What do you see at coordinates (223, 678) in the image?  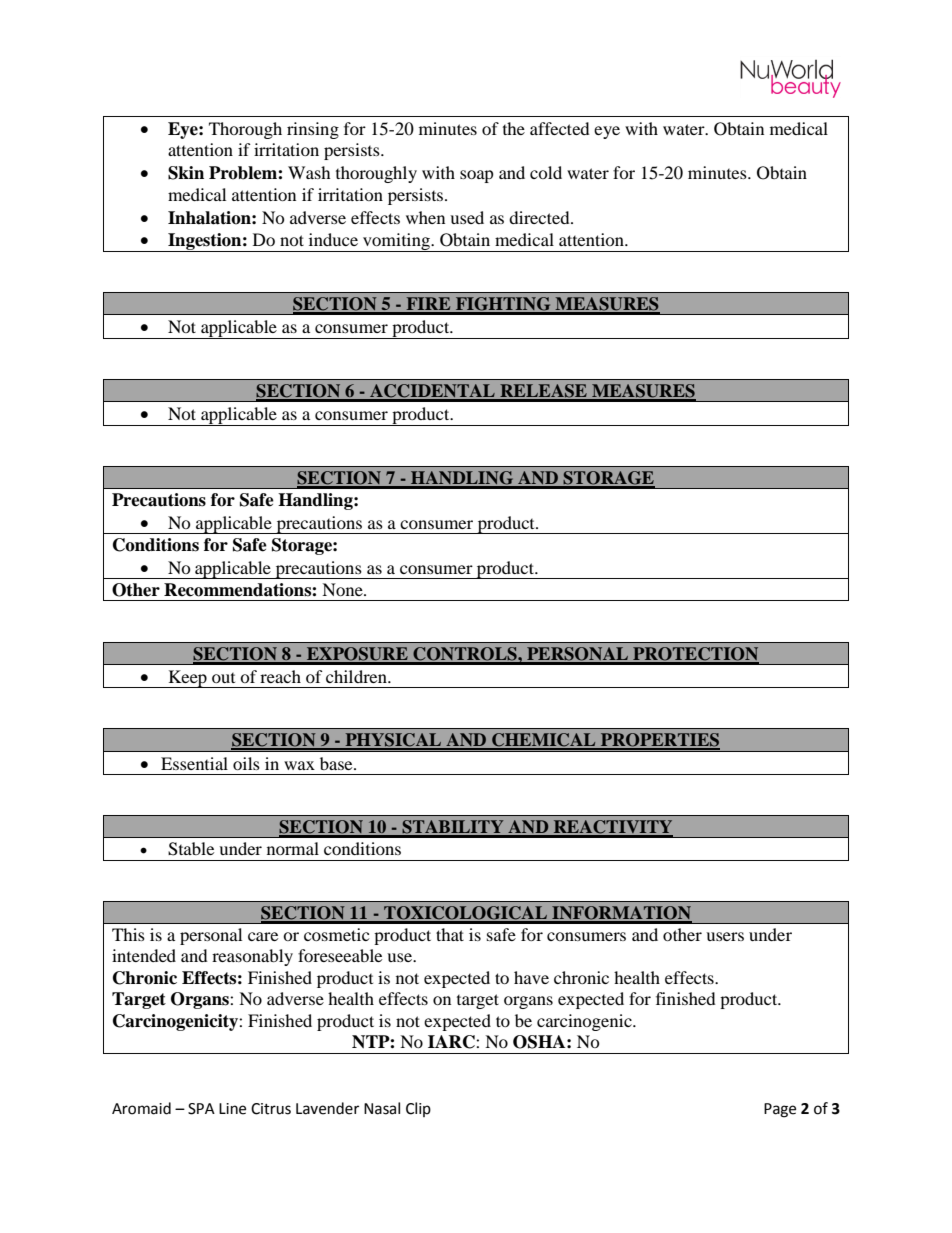 I see `out` at bounding box center [223, 678].
